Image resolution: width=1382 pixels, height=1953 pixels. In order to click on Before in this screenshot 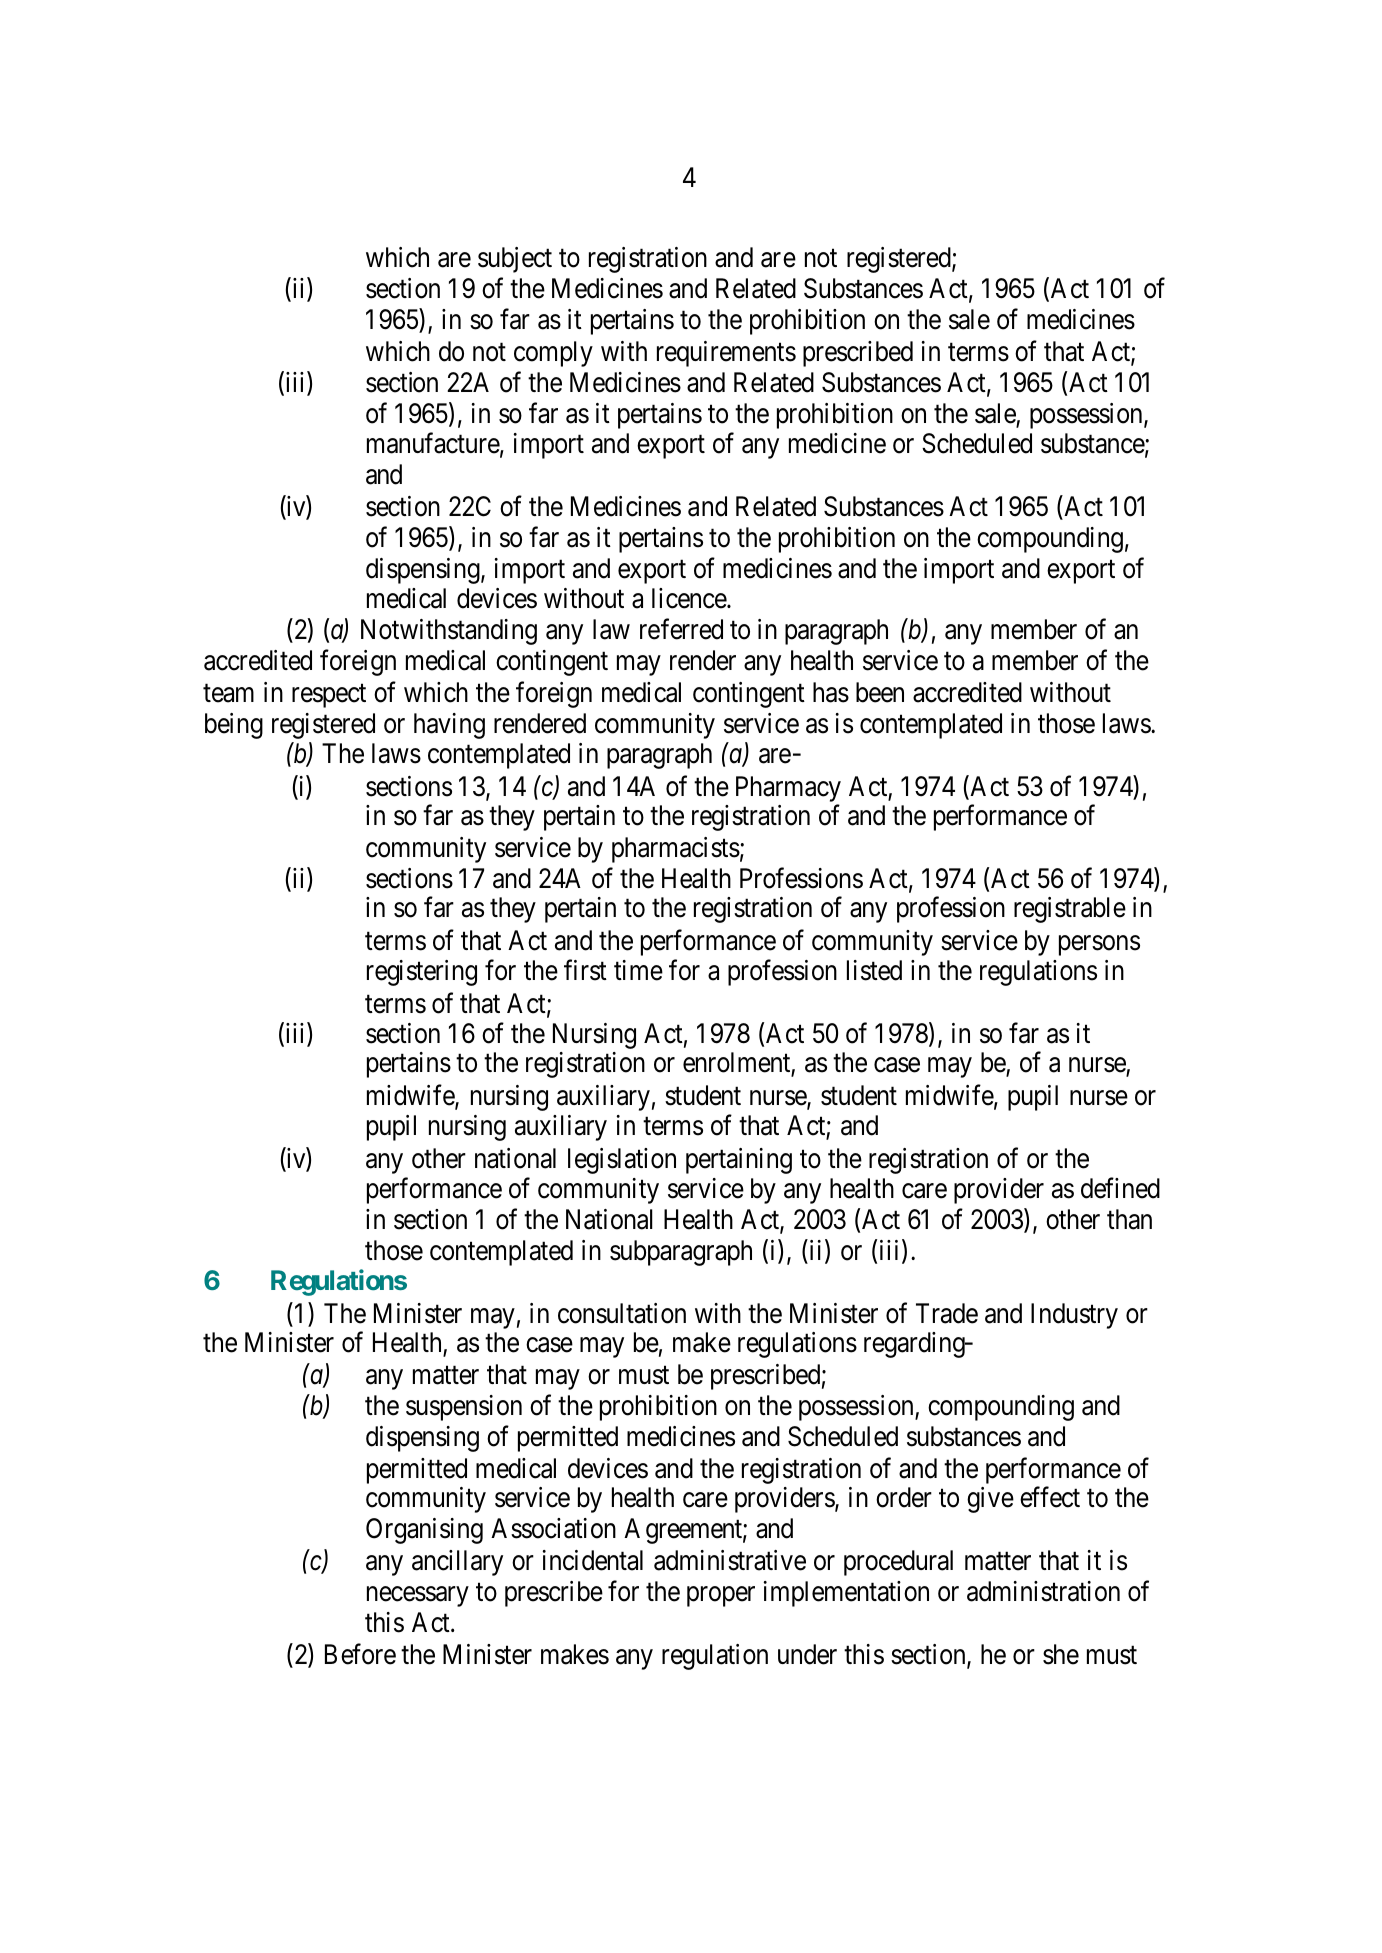, I will do `click(360, 1654)`.
